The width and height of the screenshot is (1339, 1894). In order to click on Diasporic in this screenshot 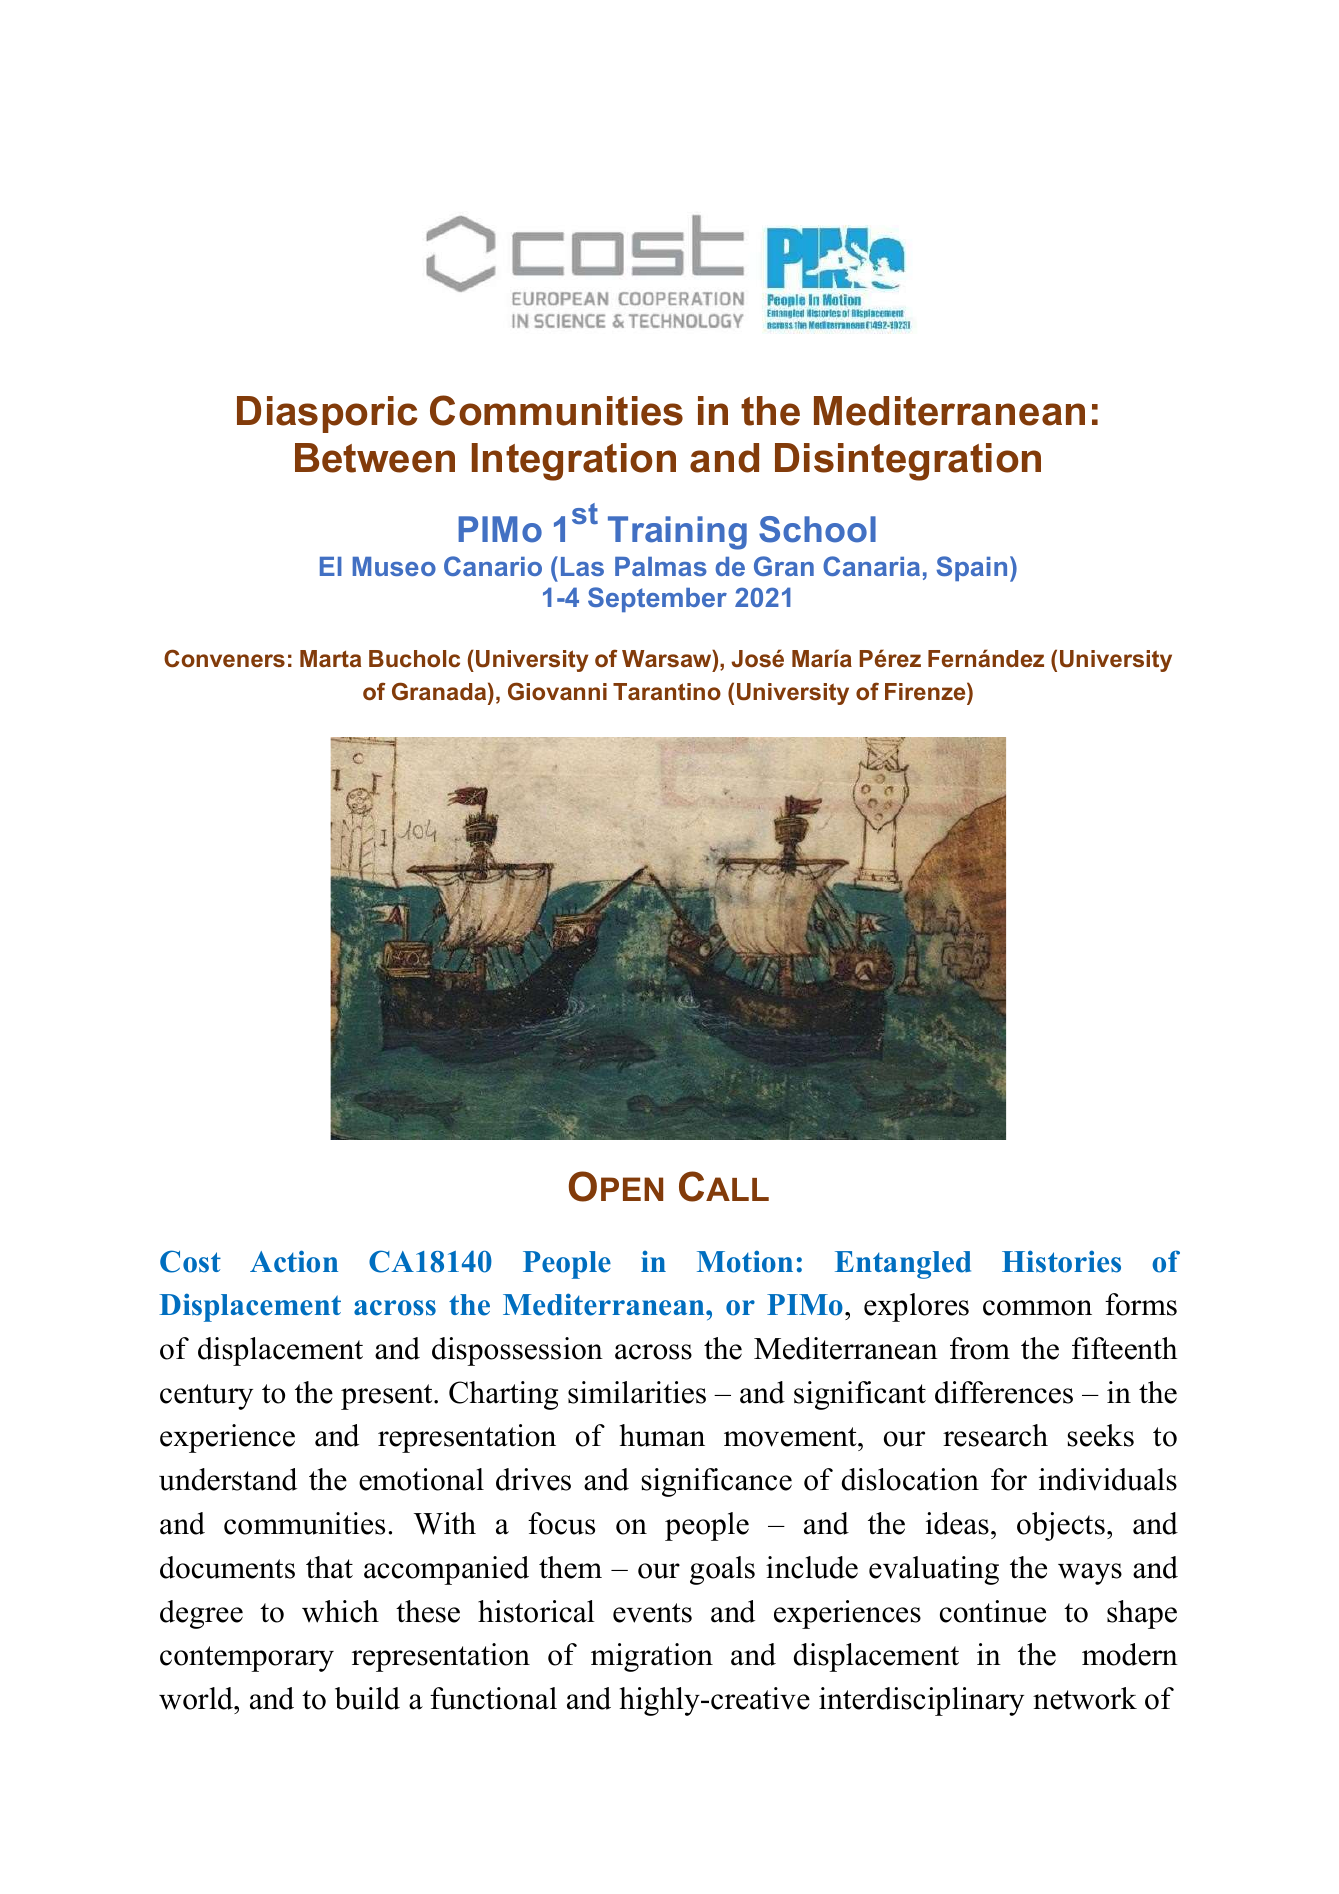, I will do `click(327, 414)`.
